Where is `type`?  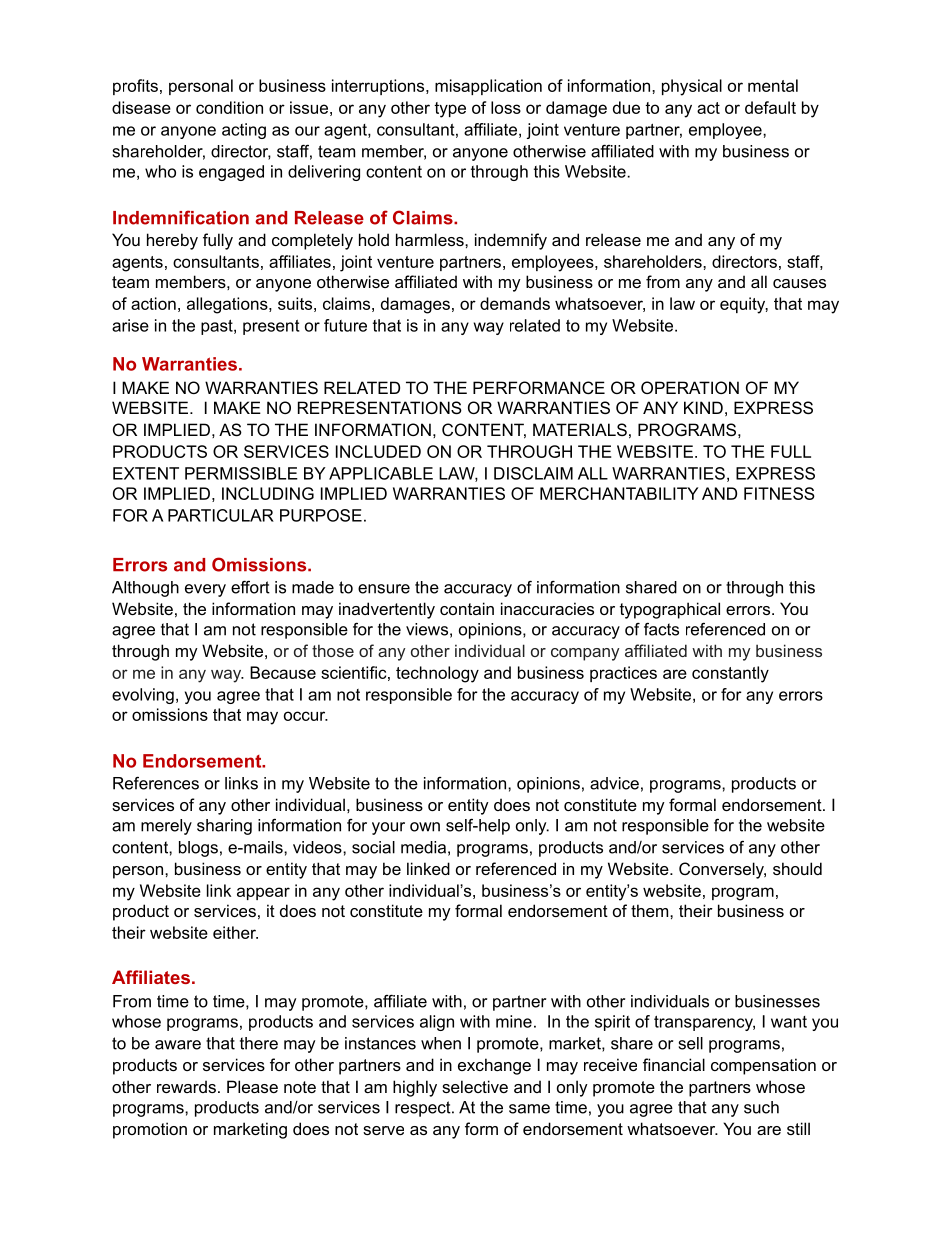 type is located at coordinates (450, 110).
